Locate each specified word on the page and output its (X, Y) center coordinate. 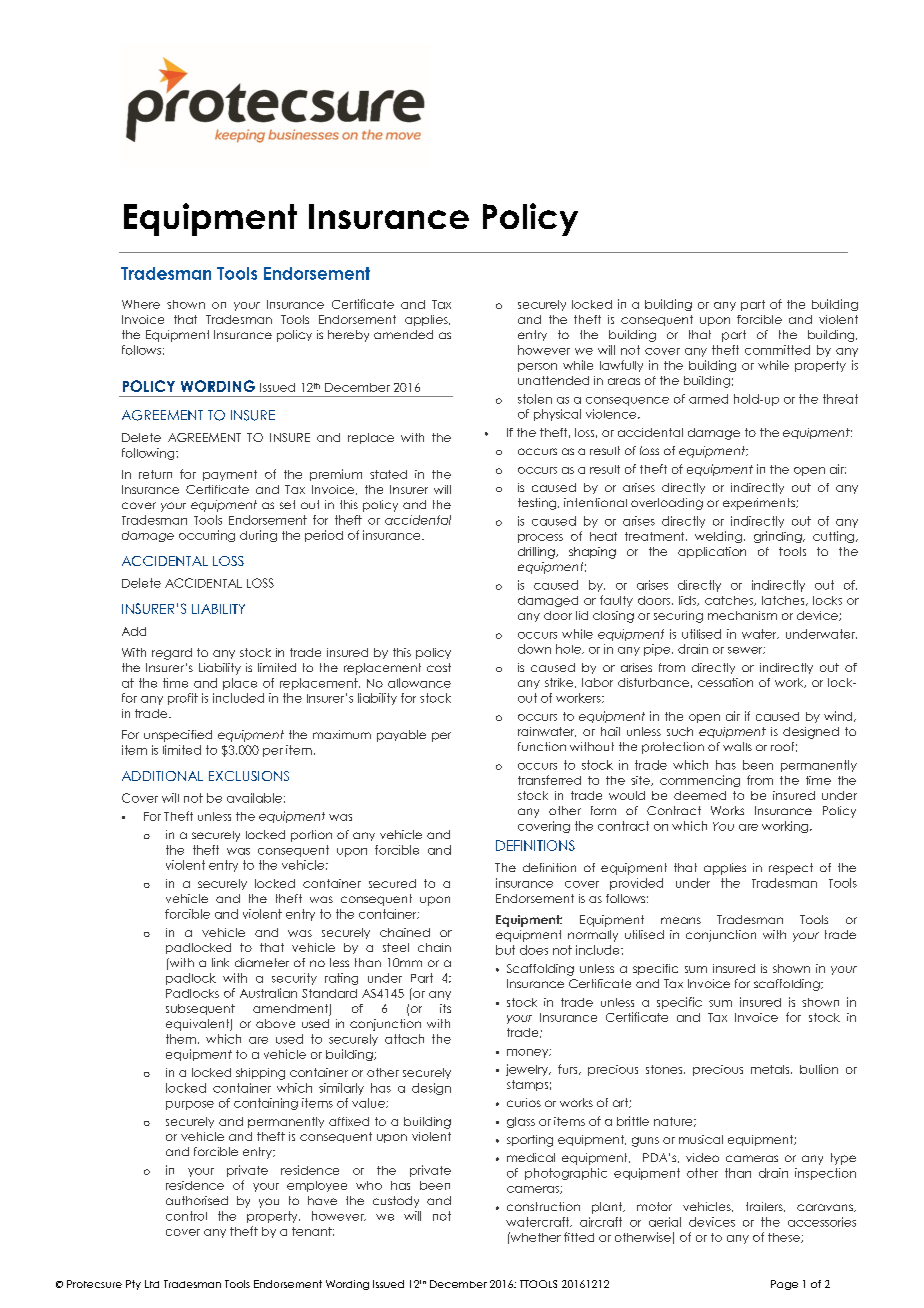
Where (141, 304)
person (537, 367)
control (186, 1216)
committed (777, 350)
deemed (700, 795)
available (254, 798)
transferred (549, 780)
